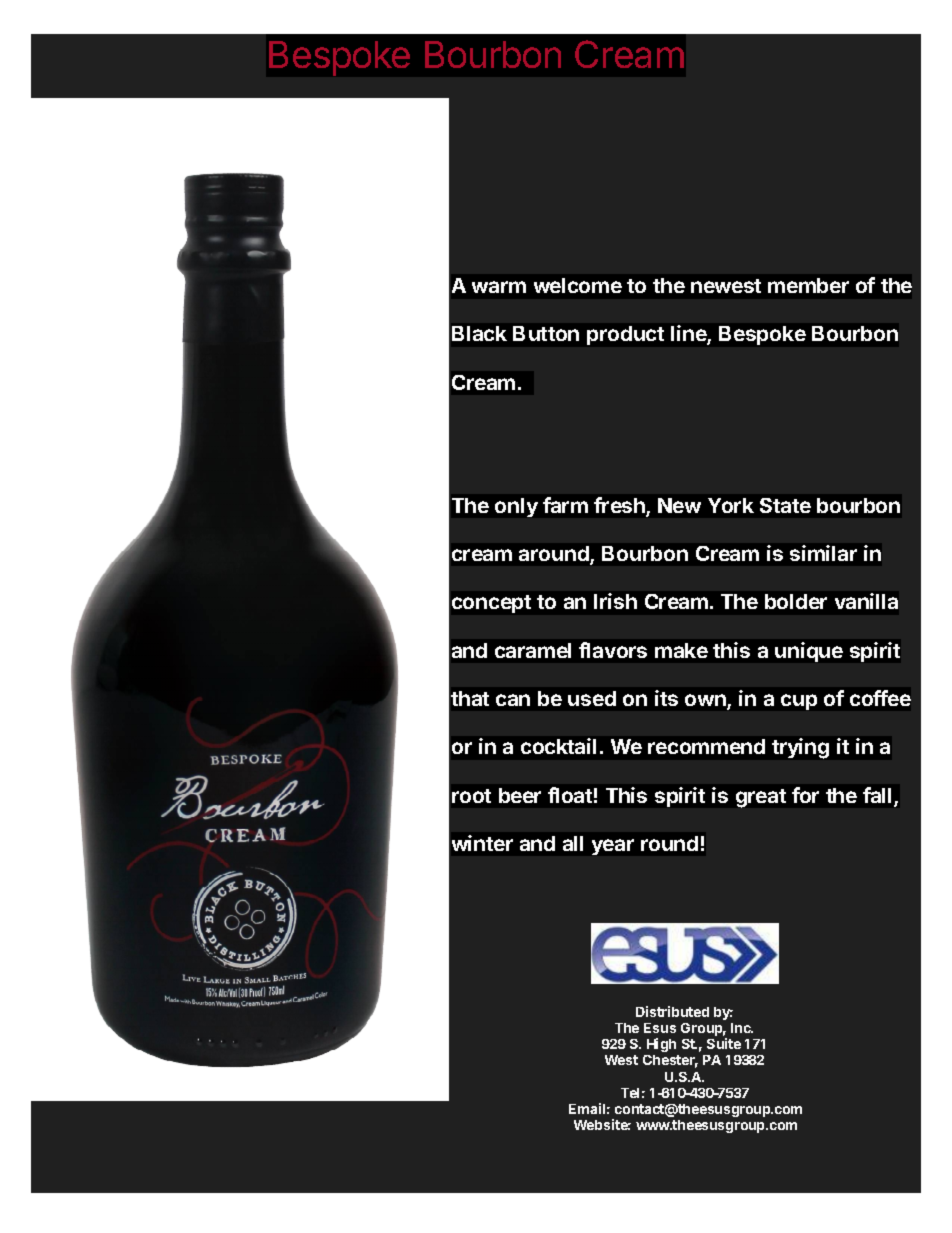 The image size is (952, 1233). I want to click on can, so click(513, 700).
